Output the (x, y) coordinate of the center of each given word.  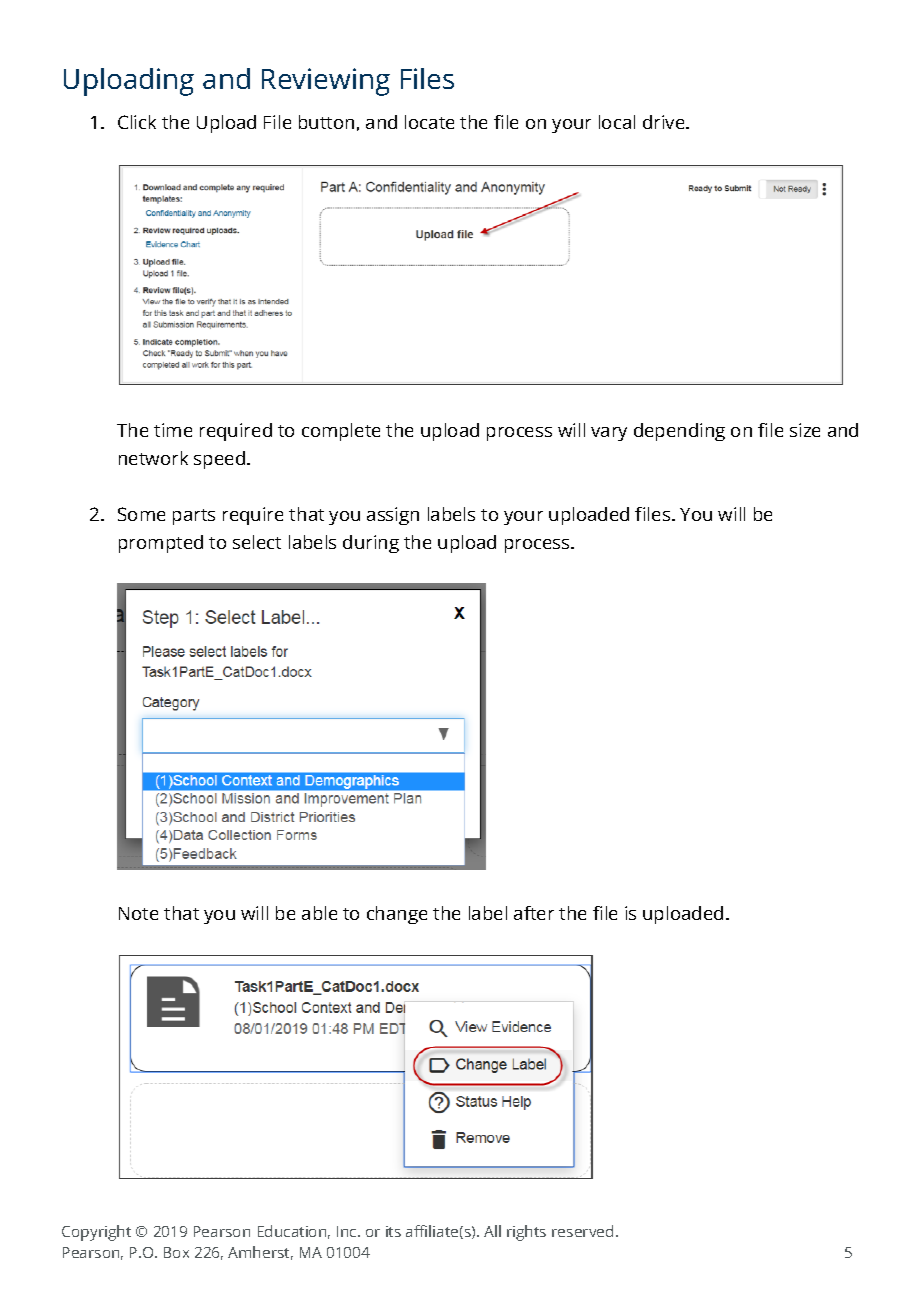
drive (665, 122)
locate (429, 122)
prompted (161, 544)
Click (137, 122)
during (371, 544)
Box (176, 1252)
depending (679, 432)
